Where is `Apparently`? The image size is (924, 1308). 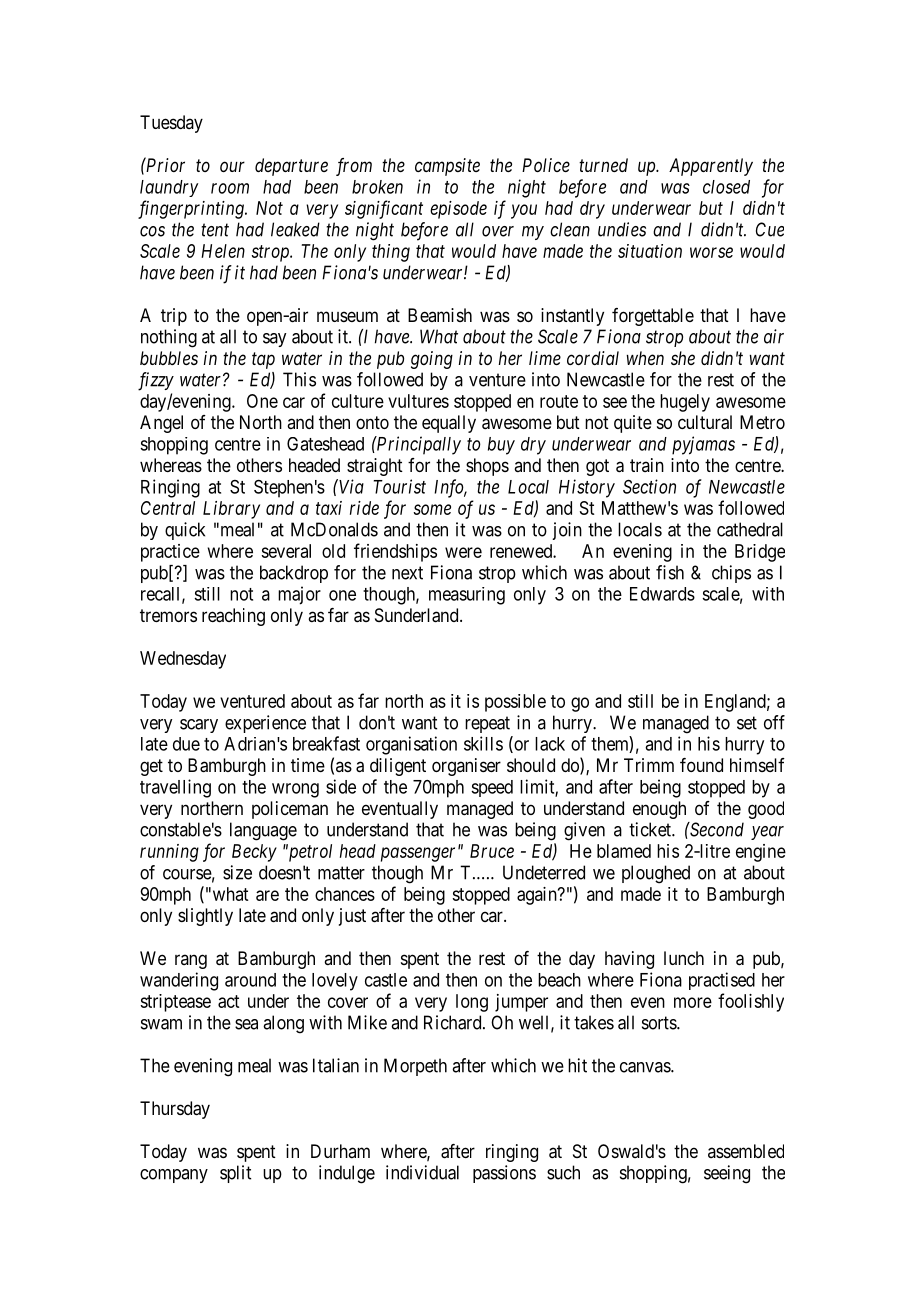 Apparently is located at coordinates (711, 167).
